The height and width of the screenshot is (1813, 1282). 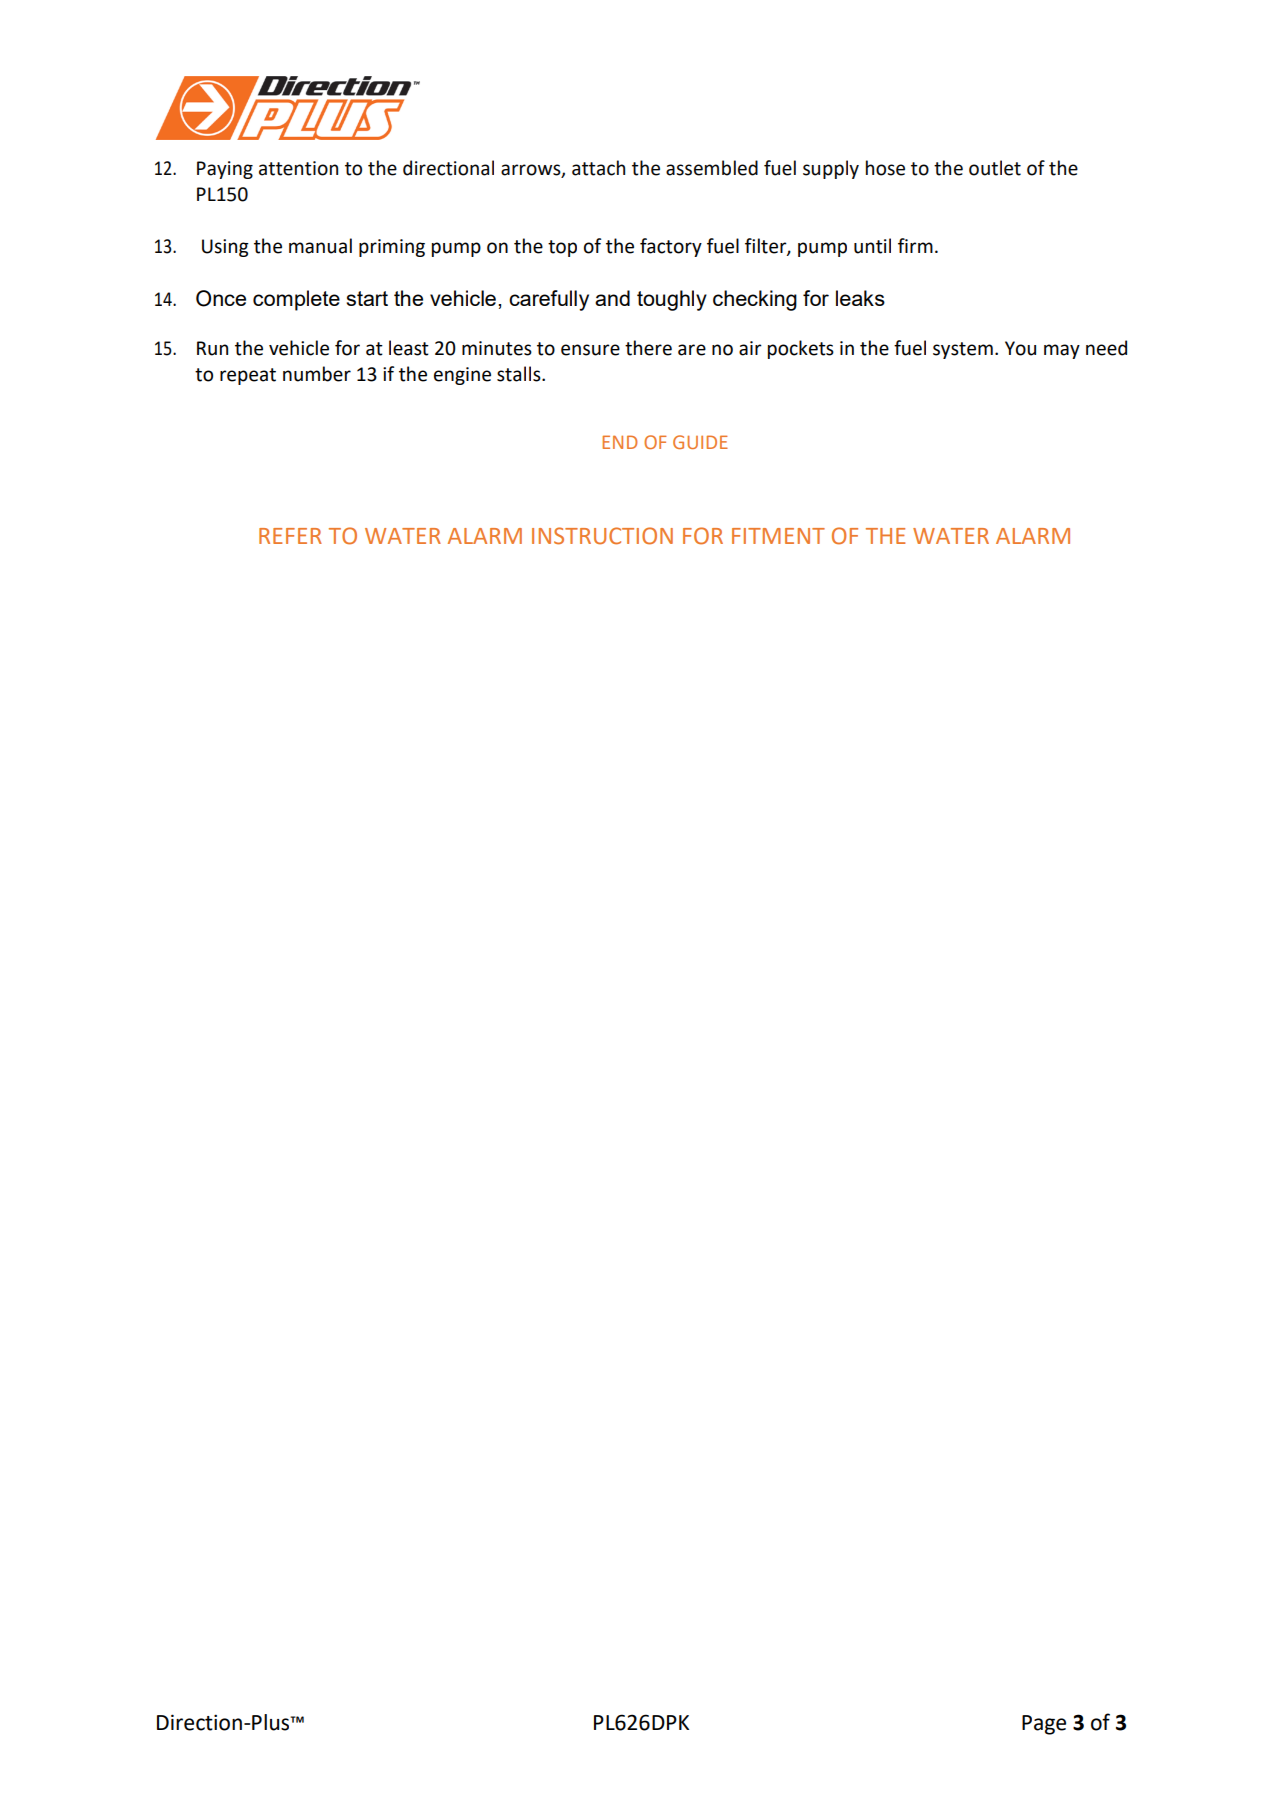 I want to click on Page, so click(x=1044, y=1725).
